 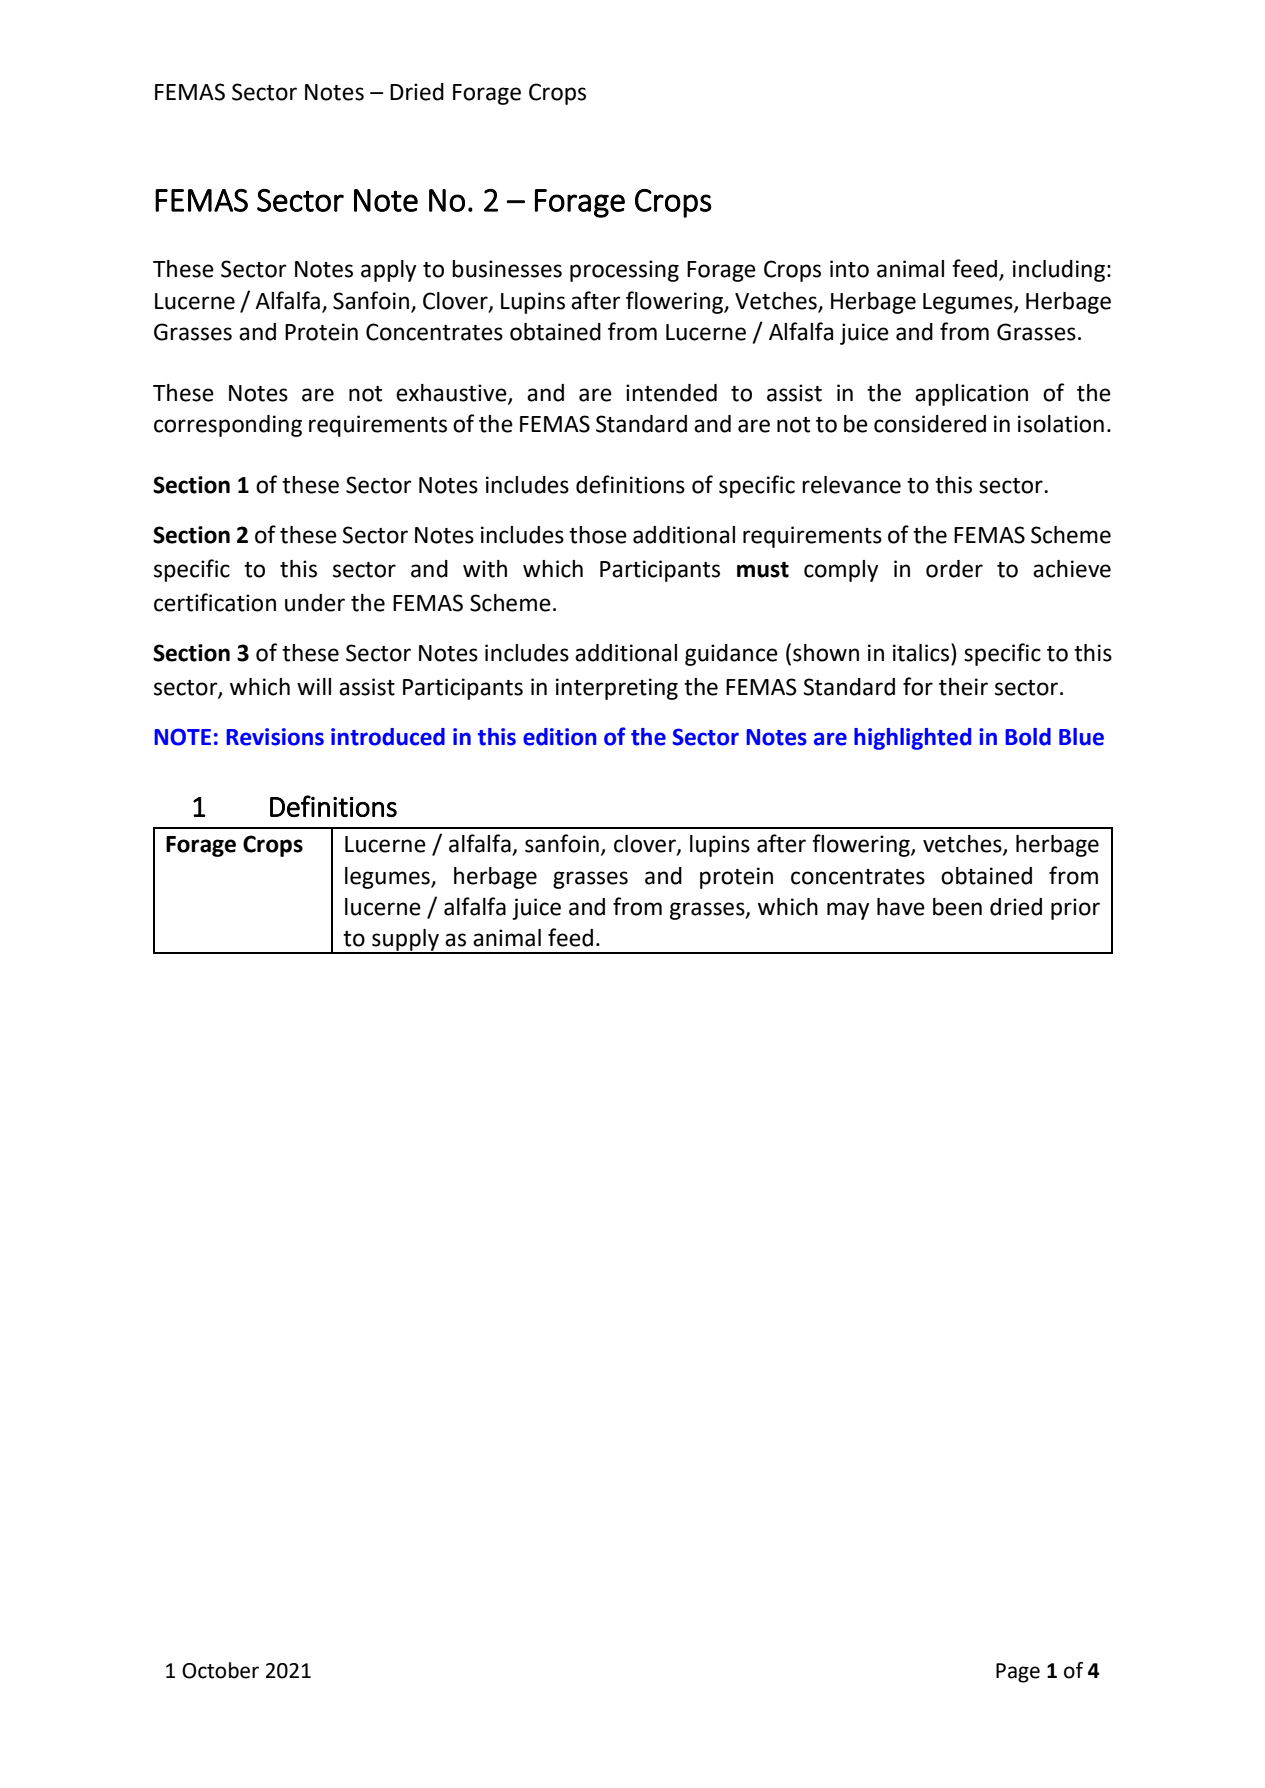 What do you see at coordinates (275, 737) in the image?
I see `Revisions` at bounding box center [275, 737].
